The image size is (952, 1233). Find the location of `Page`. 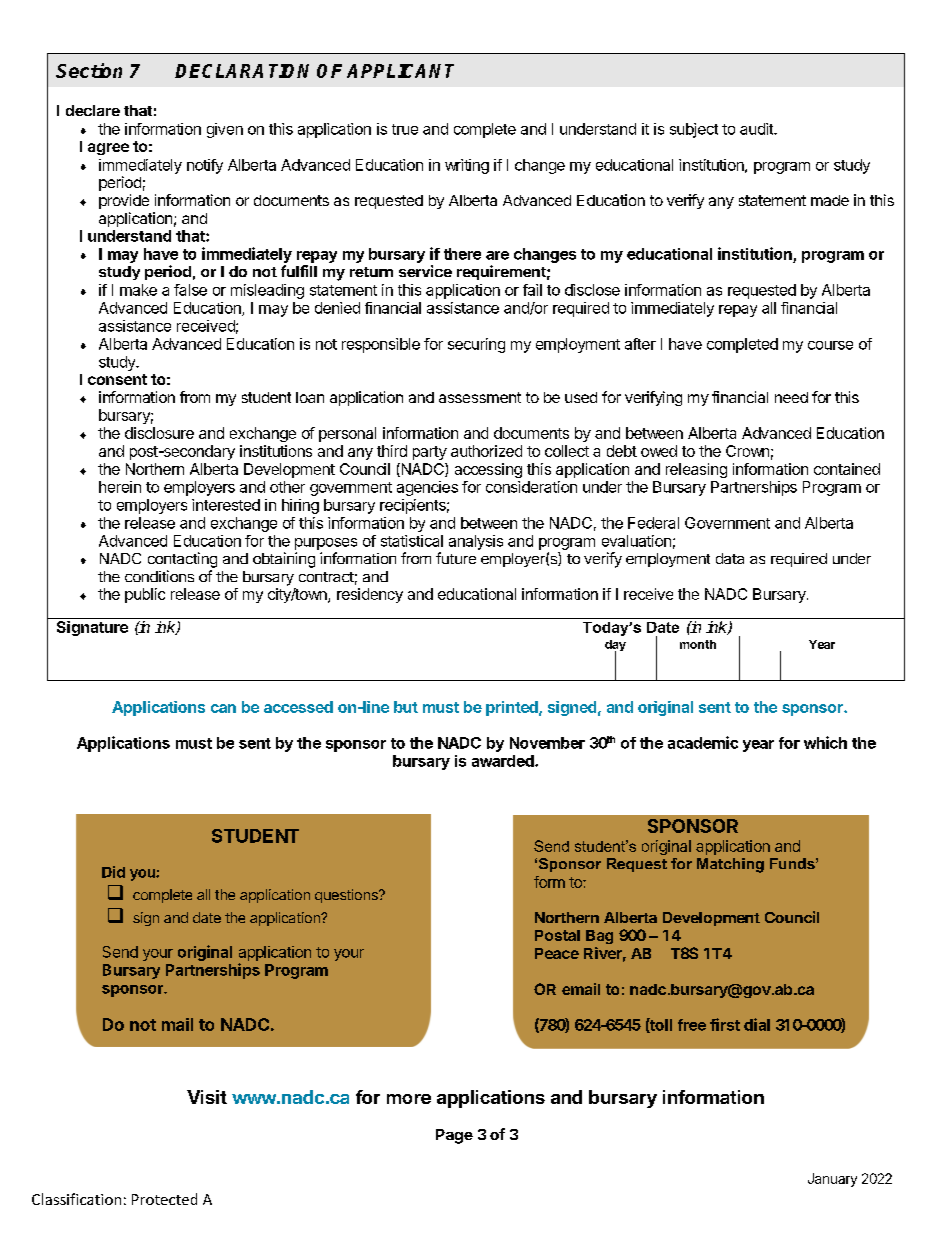

Page is located at coordinates (454, 1136).
